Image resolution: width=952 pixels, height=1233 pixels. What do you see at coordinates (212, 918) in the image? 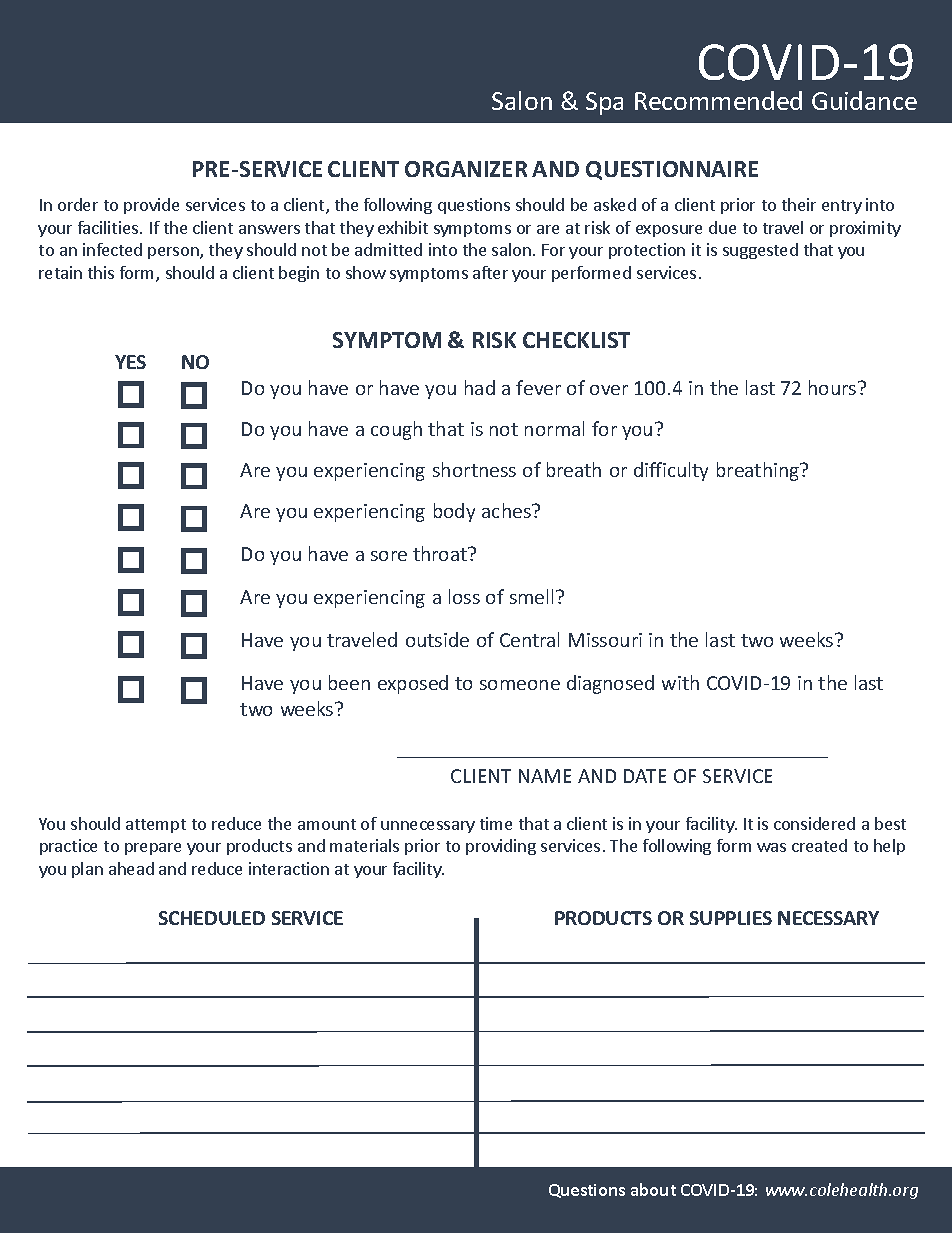
I see `SCHEDULED` at bounding box center [212, 918].
